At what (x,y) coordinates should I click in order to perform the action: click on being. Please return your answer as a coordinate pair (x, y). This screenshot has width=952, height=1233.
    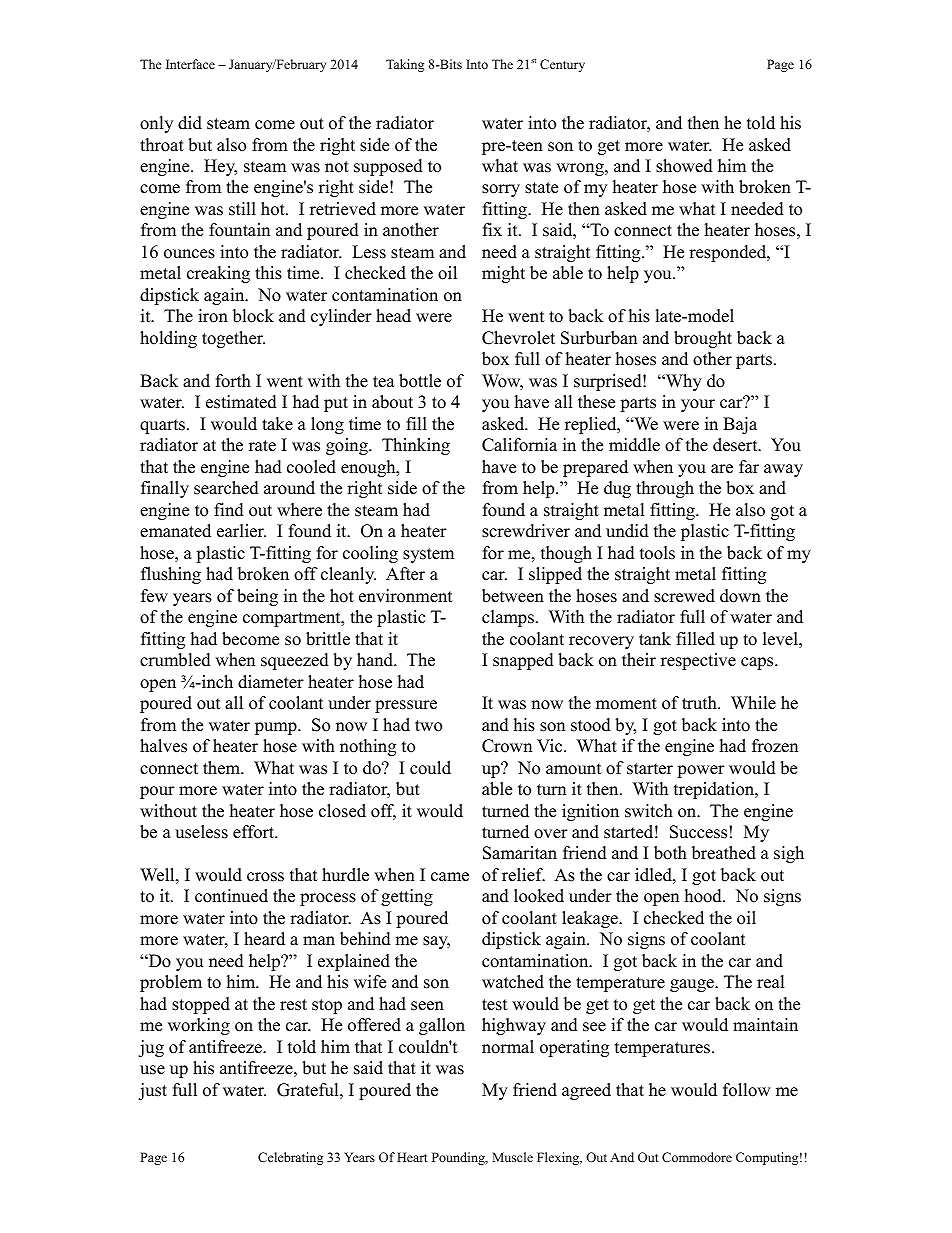
    Looking at the image, I should click on (257, 597).
